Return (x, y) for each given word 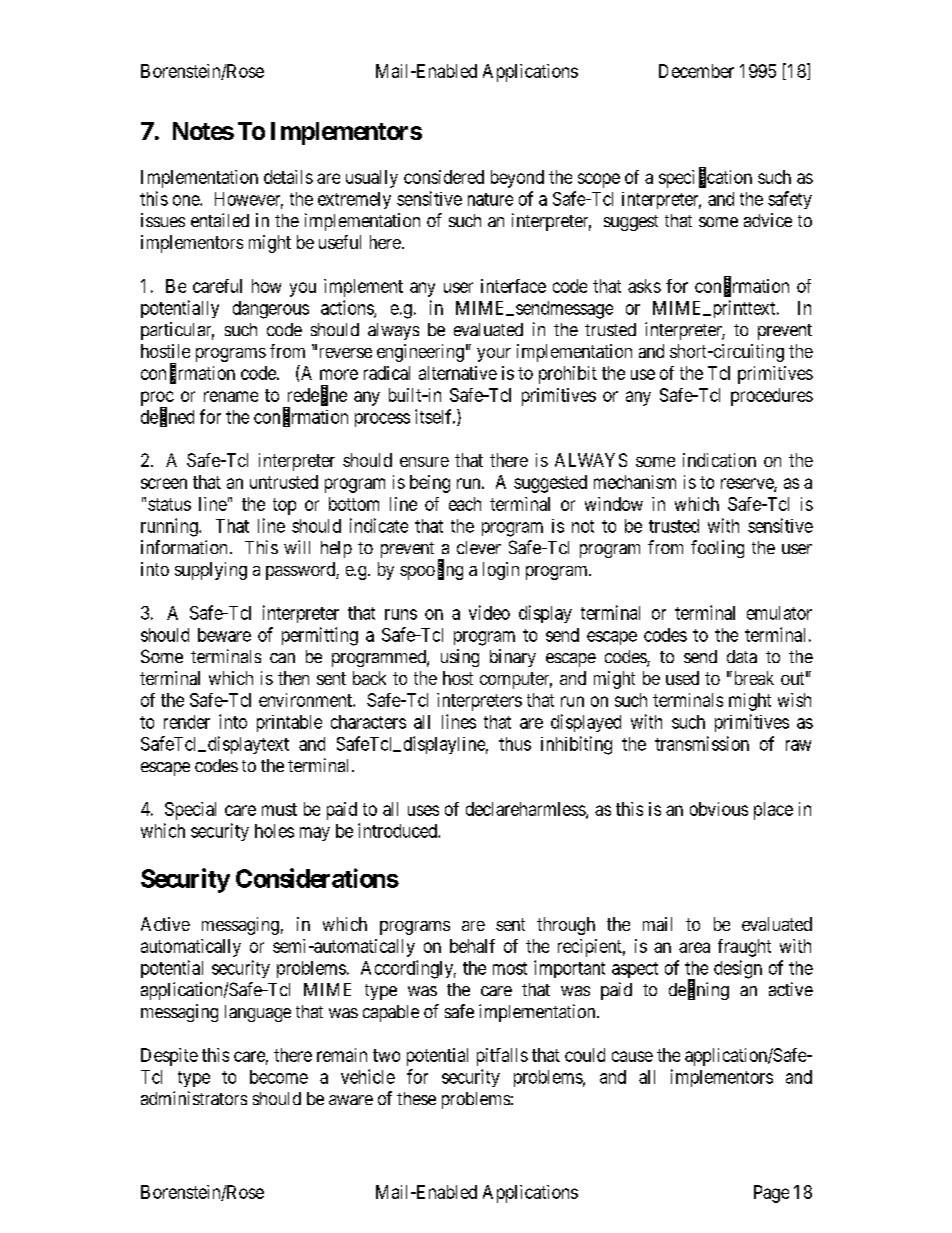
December (696, 71)
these (416, 1098)
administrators (194, 1098)
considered (444, 177)
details (288, 177)
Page (771, 1194)
